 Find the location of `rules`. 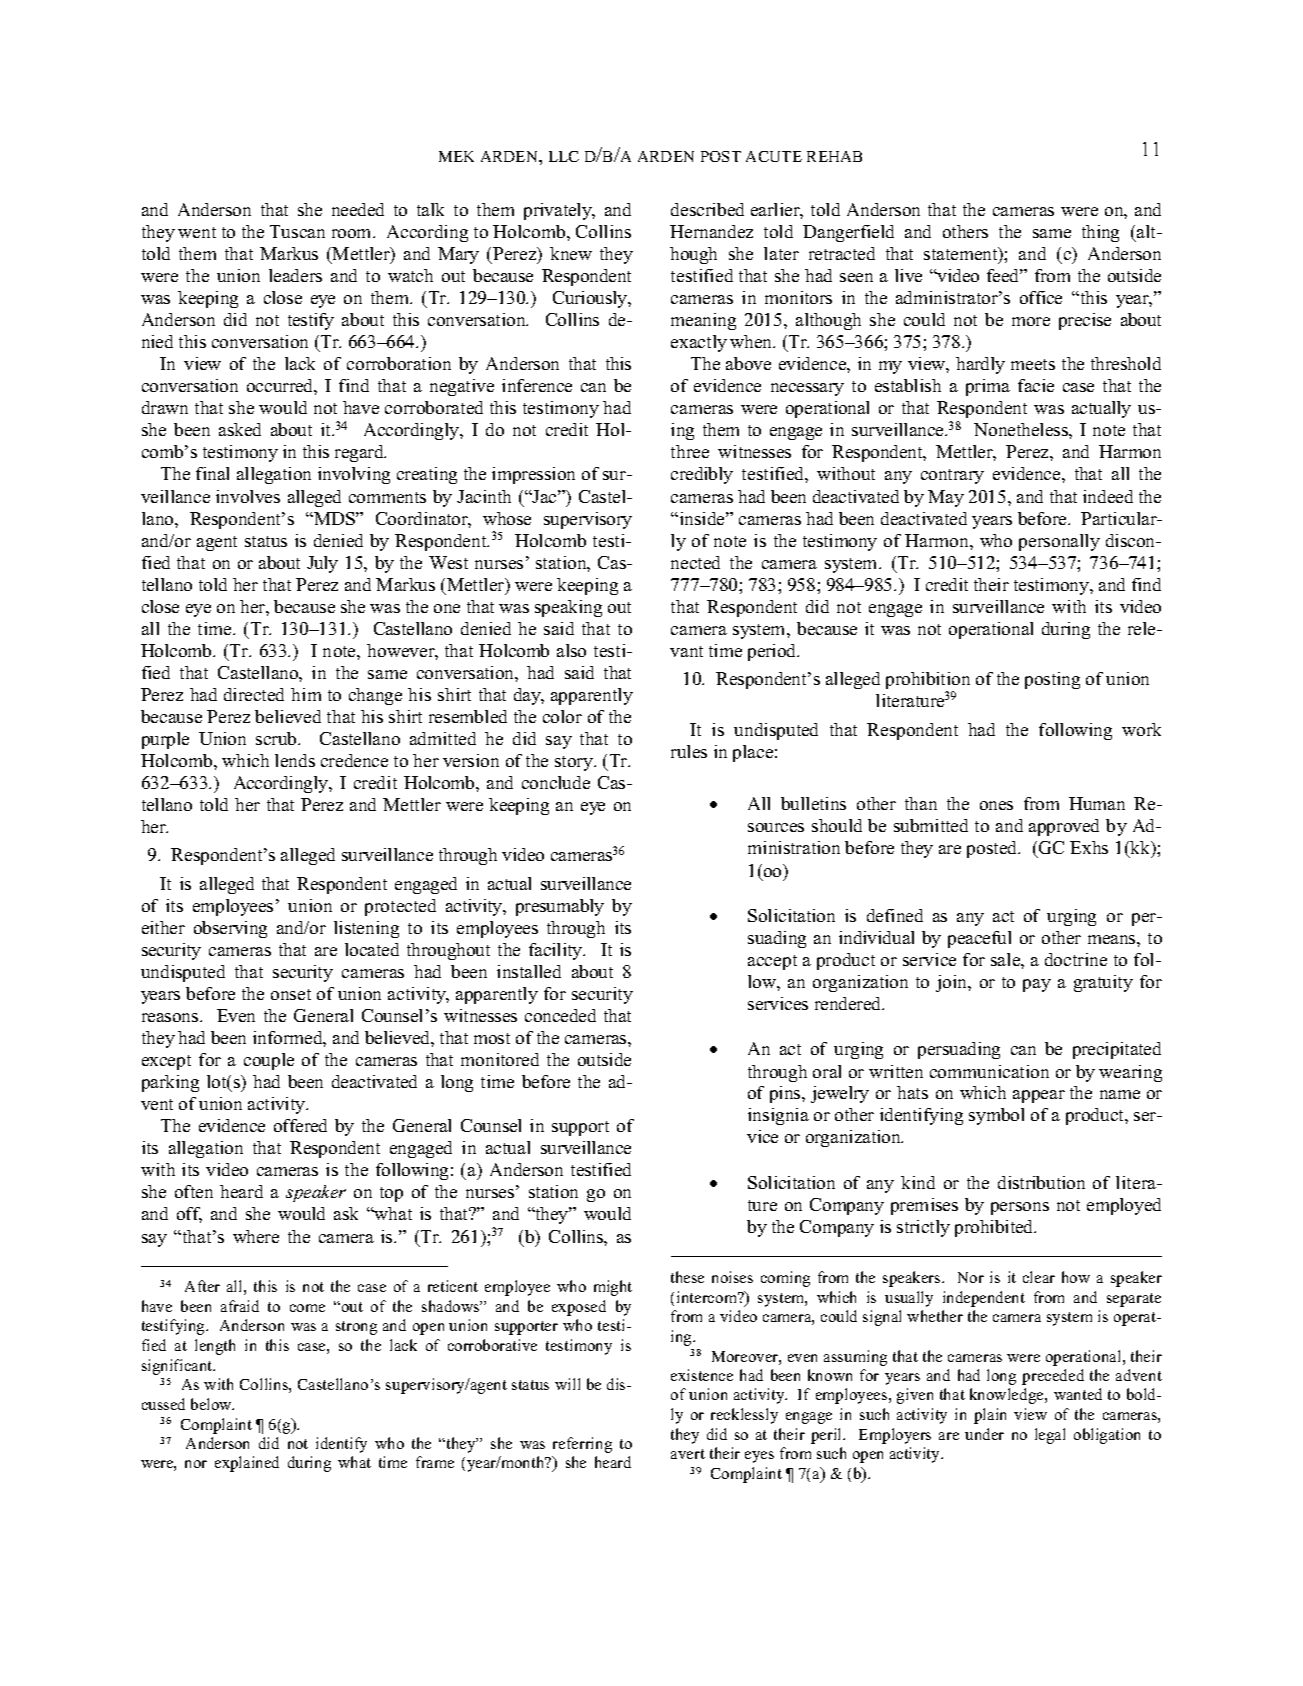

rules is located at coordinates (689, 751).
